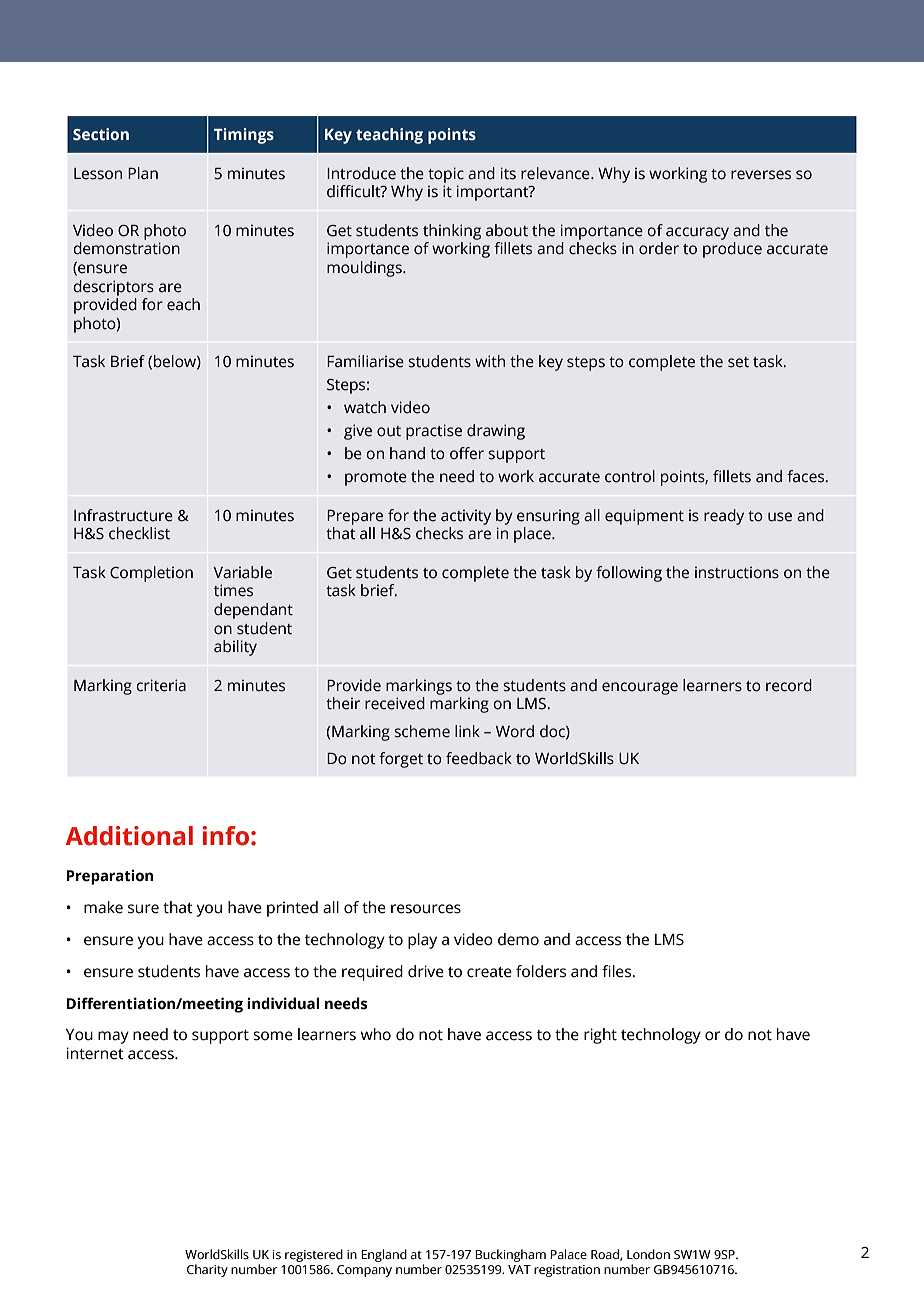 The image size is (924, 1308). What do you see at coordinates (724, 517) in the screenshot?
I see `ready` at bounding box center [724, 517].
